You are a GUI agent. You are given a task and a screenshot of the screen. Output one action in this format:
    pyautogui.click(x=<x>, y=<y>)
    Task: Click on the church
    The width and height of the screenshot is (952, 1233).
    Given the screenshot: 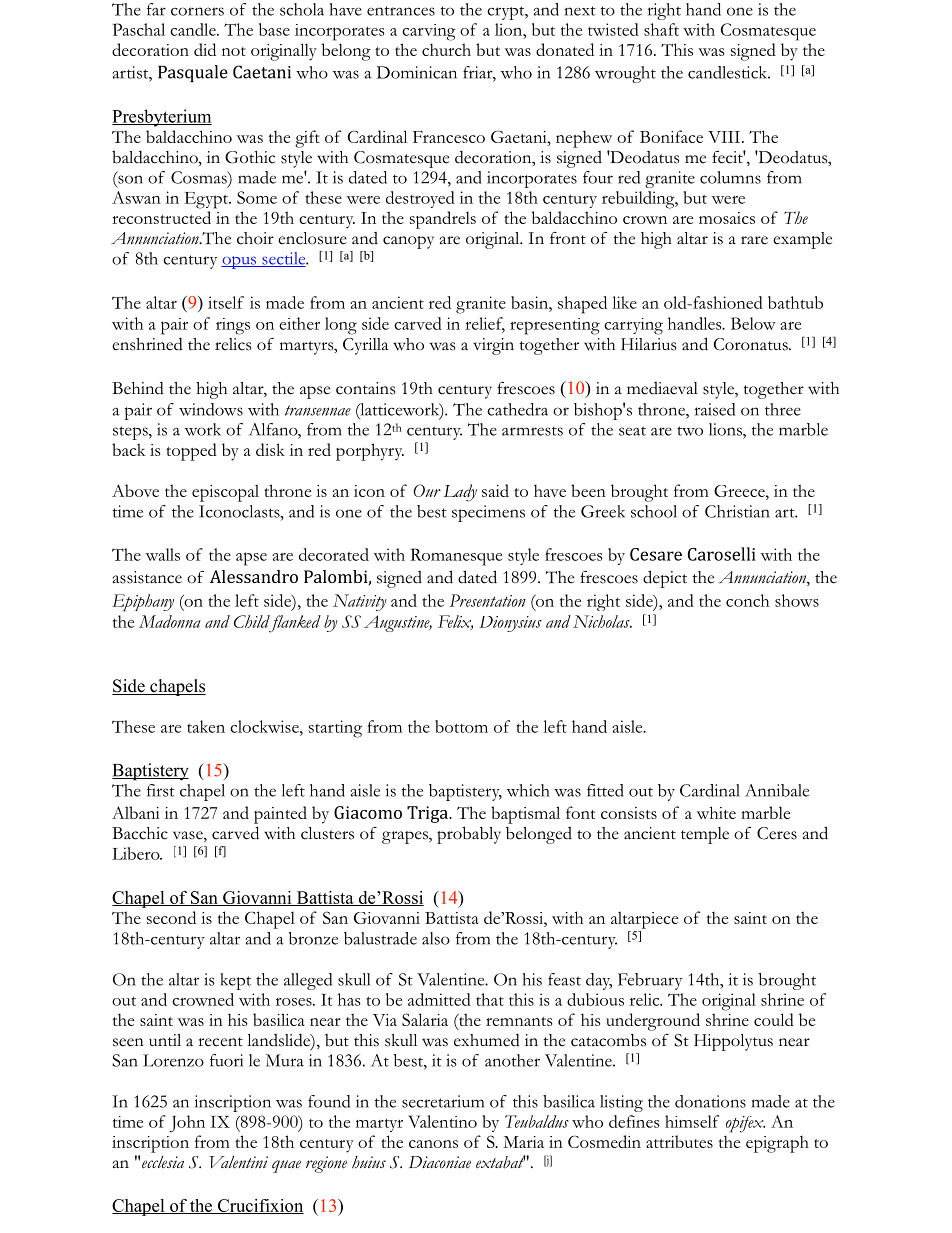 What is the action you would take?
    pyautogui.click(x=446, y=49)
